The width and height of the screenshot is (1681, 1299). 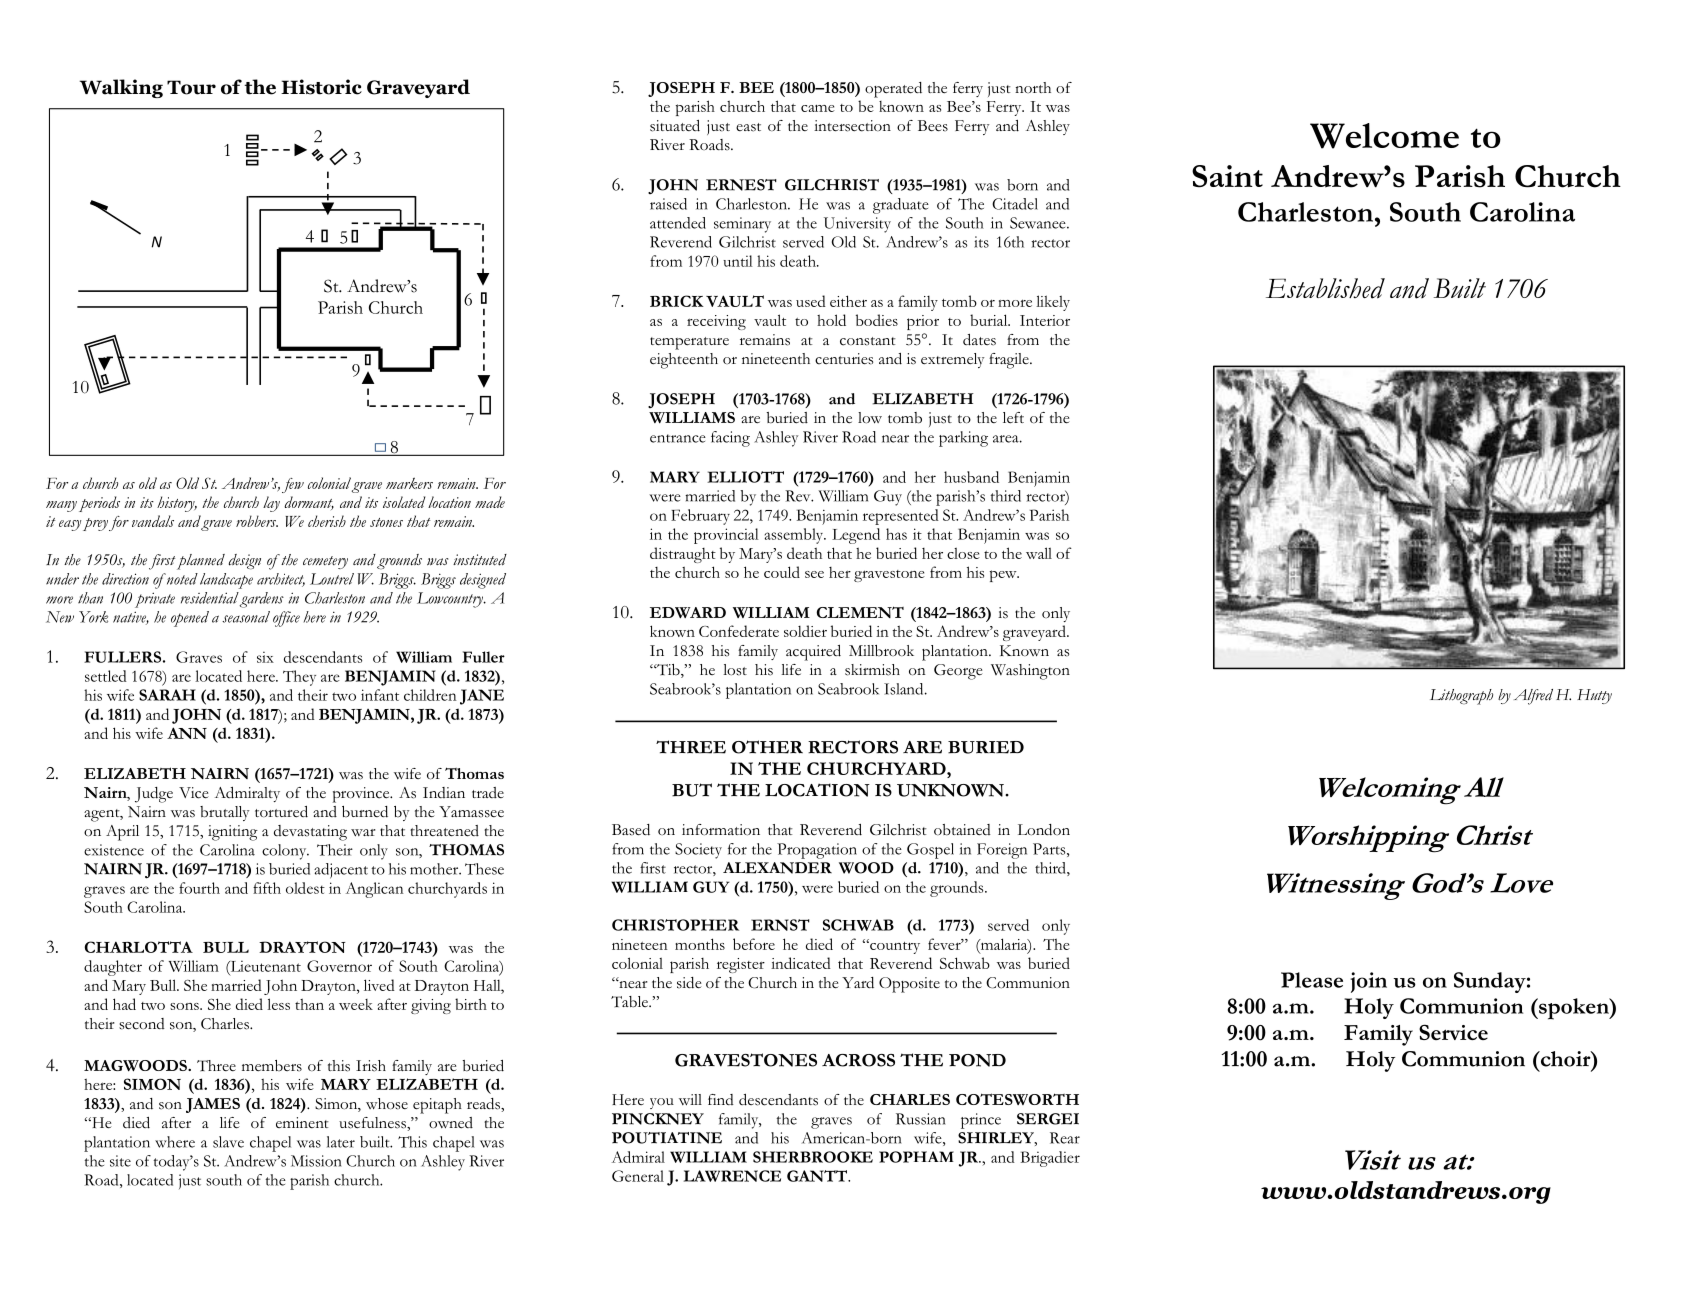 What do you see at coordinates (1325, 288) in the screenshot?
I see `Established` at bounding box center [1325, 288].
